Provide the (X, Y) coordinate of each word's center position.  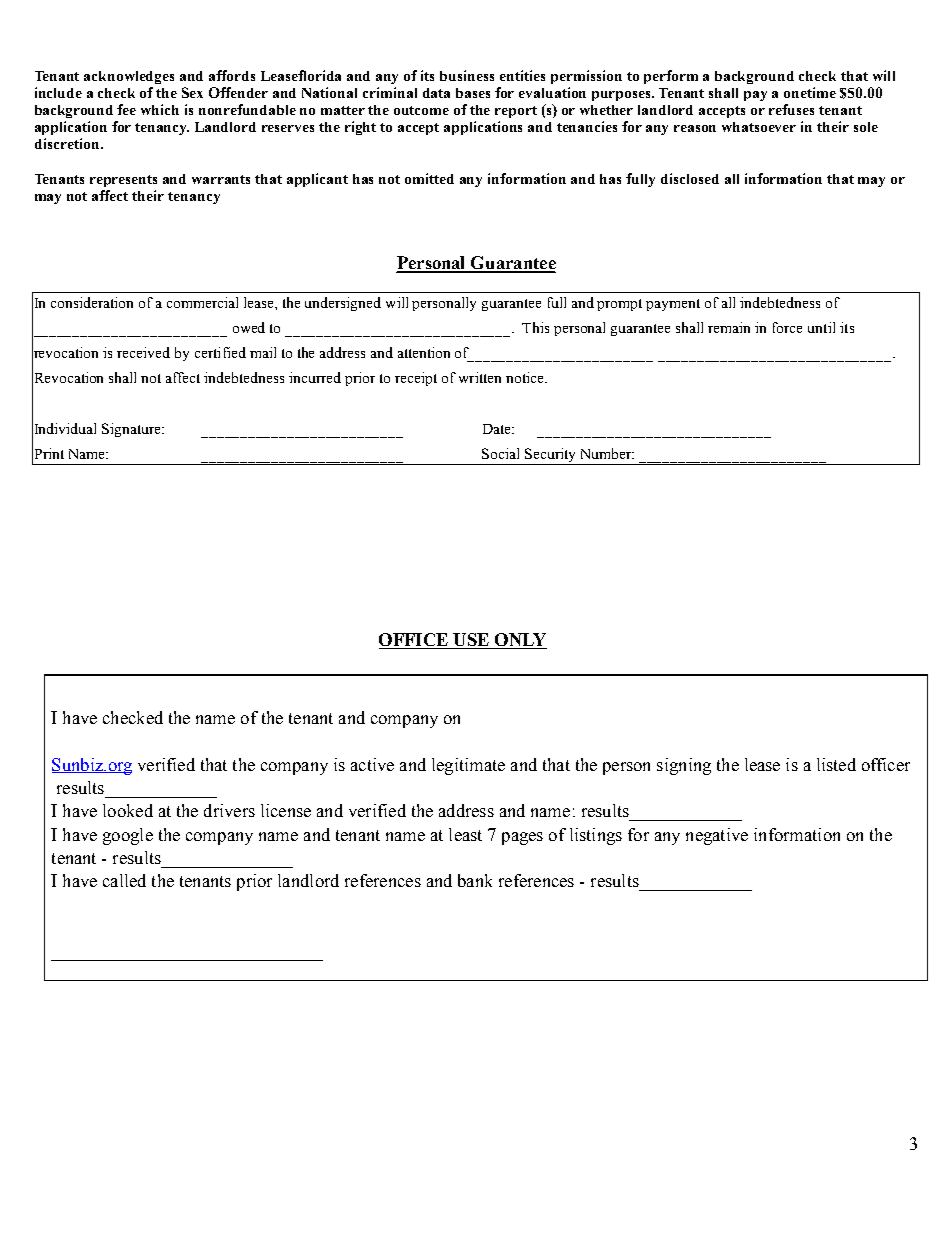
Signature (133, 430)
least (465, 834)
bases (473, 93)
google (128, 836)
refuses (791, 109)
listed (836, 764)
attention (424, 352)
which (160, 109)
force (787, 327)
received (143, 352)
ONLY (519, 641)
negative (717, 836)
